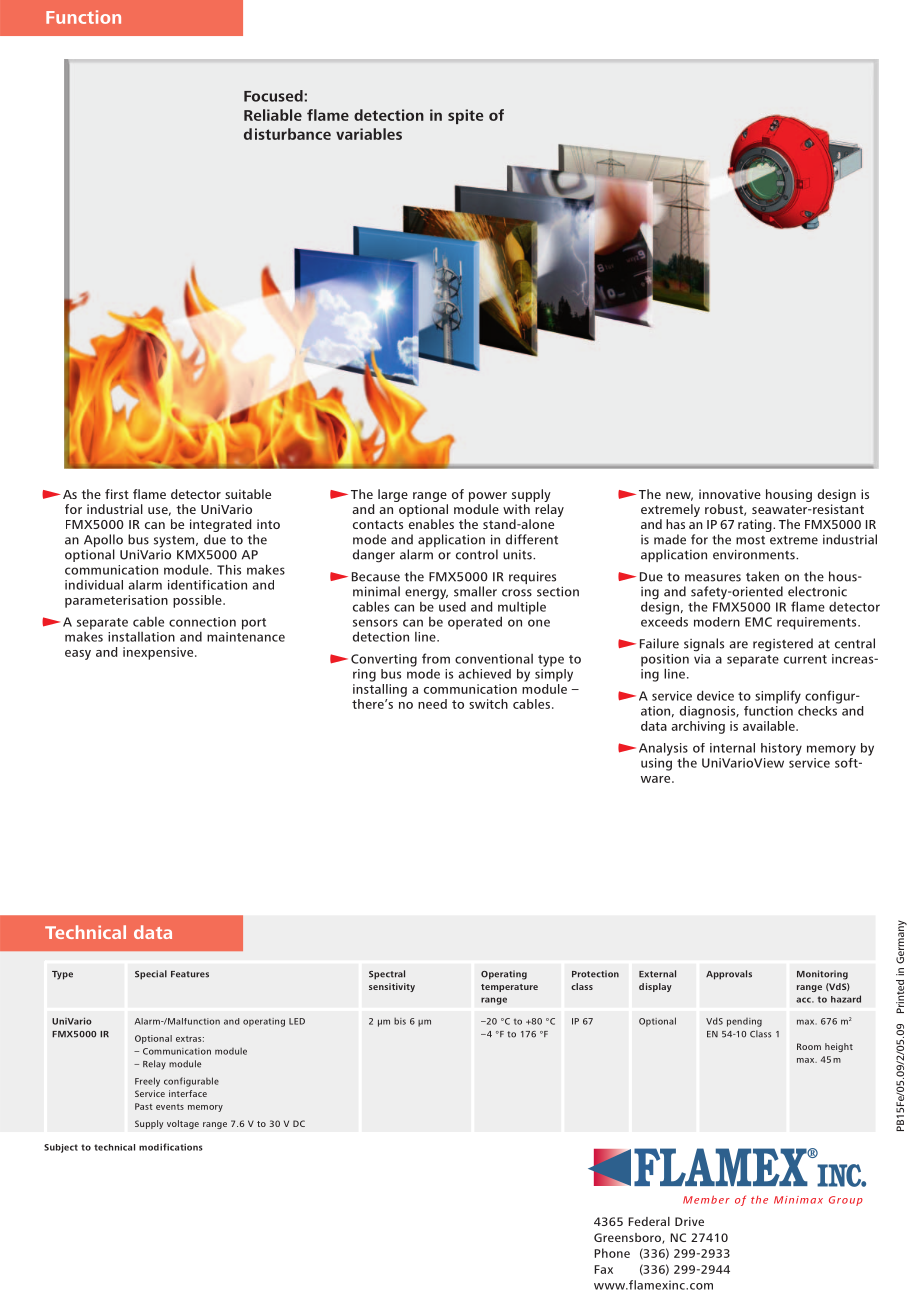  What do you see at coordinates (778, 697) in the screenshot?
I see `simplify` at bounding box center [778, 697].
